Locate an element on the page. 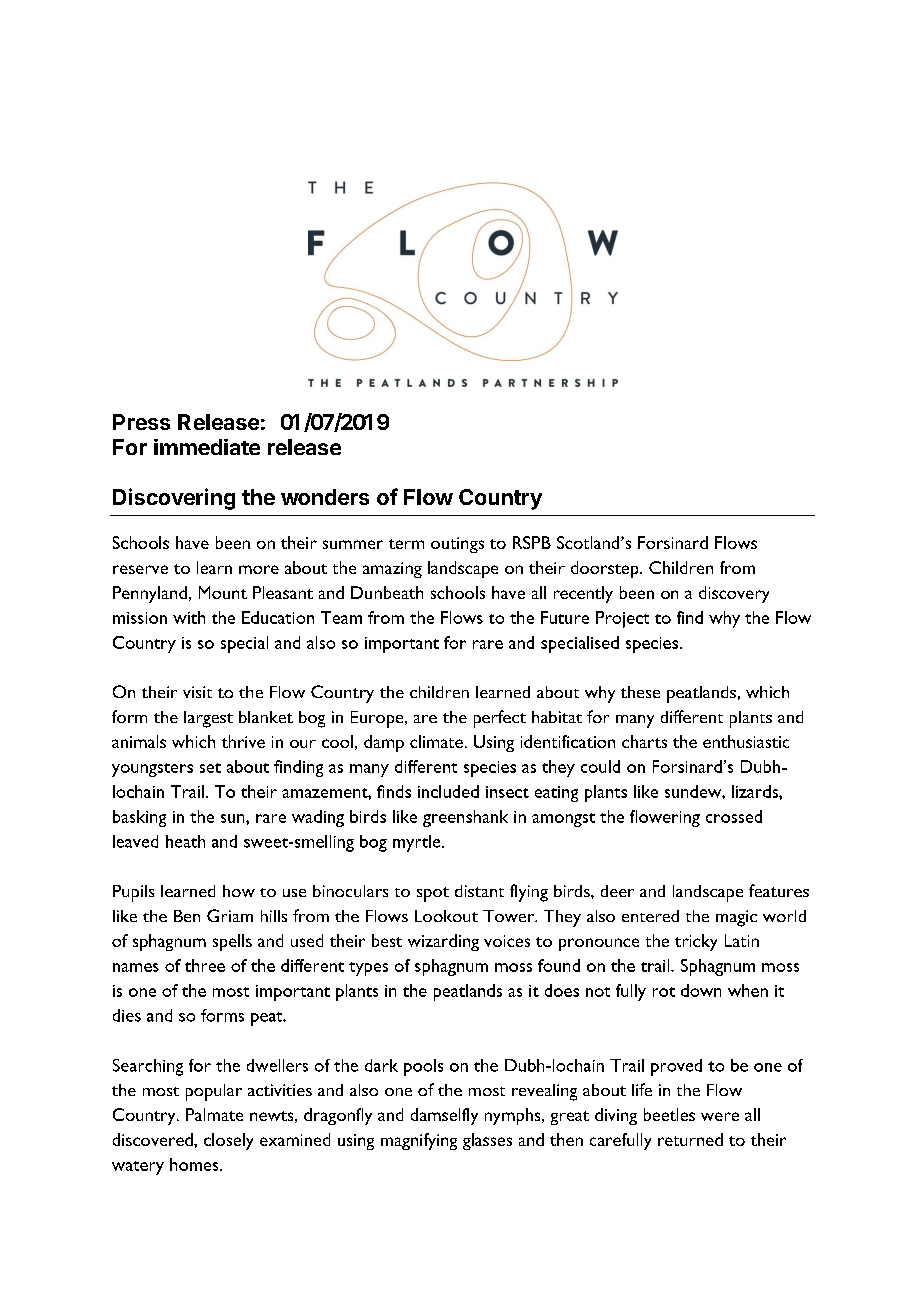 This image has height=1308, width=924. doorstep is located at coordinates (606, 569).
